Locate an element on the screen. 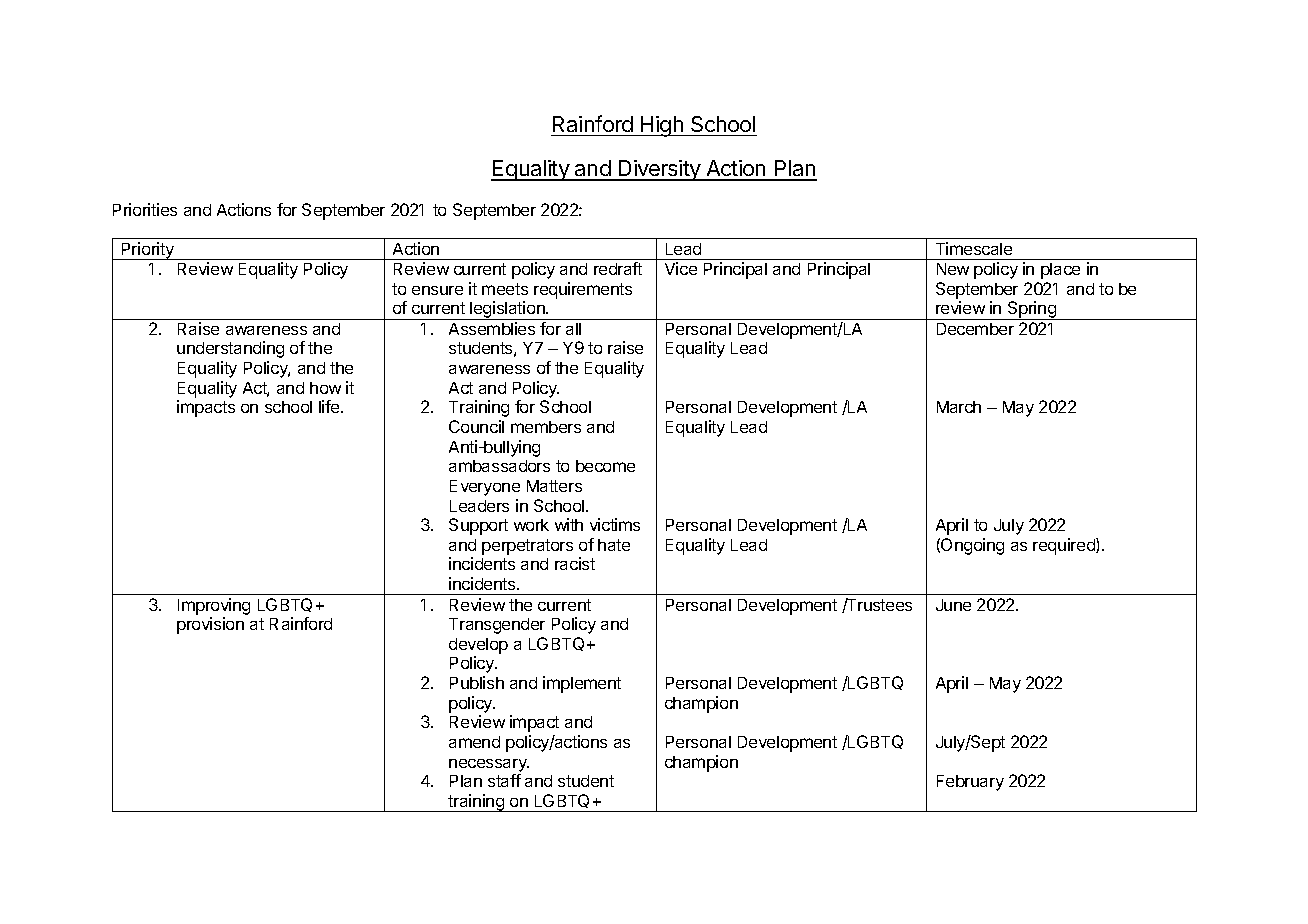  understanding is located at coordinates (230, 349).
